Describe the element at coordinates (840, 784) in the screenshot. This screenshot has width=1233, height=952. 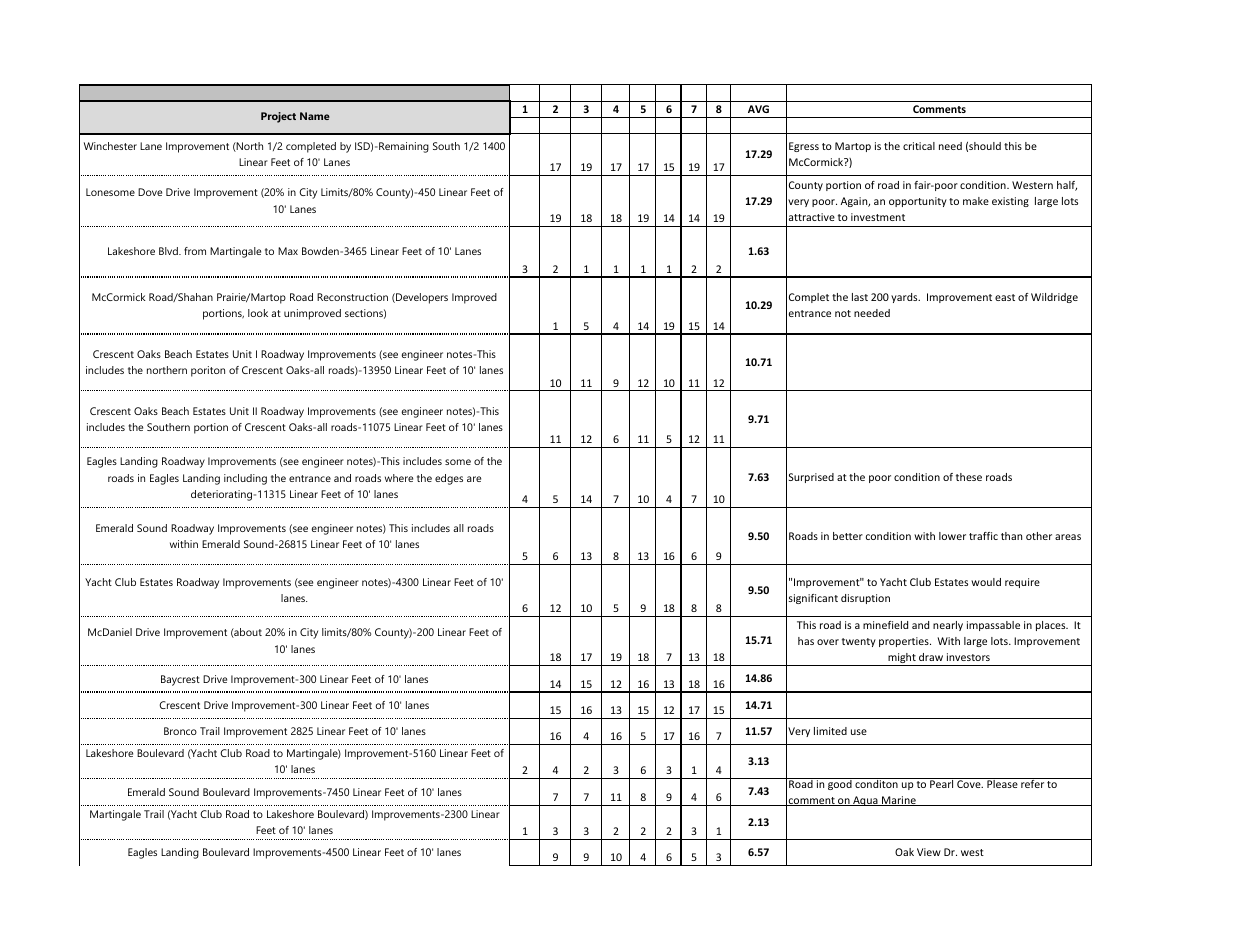
I see `good` at that location.
